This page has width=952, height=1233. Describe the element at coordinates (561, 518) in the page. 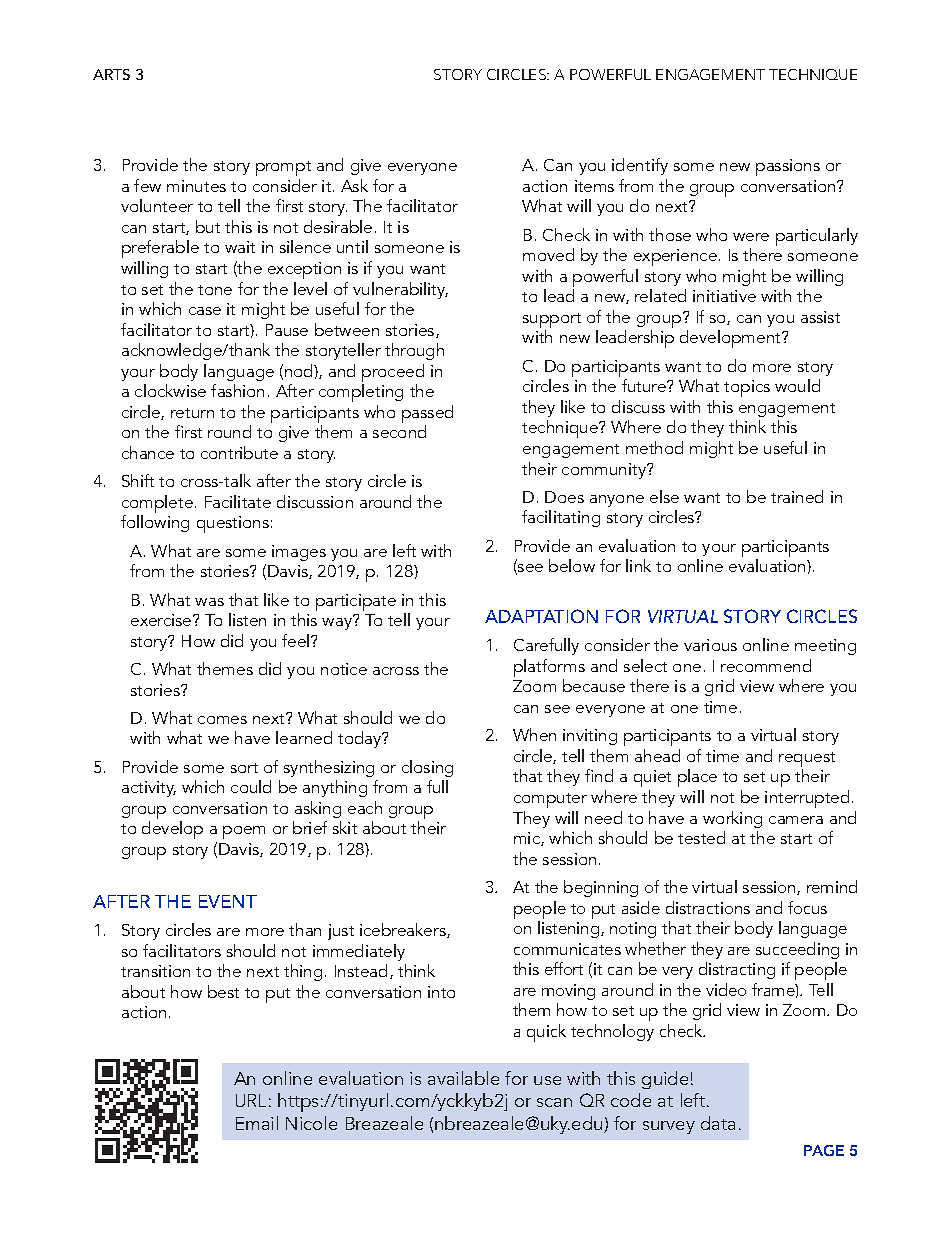

I see `facilitating` at that location.
